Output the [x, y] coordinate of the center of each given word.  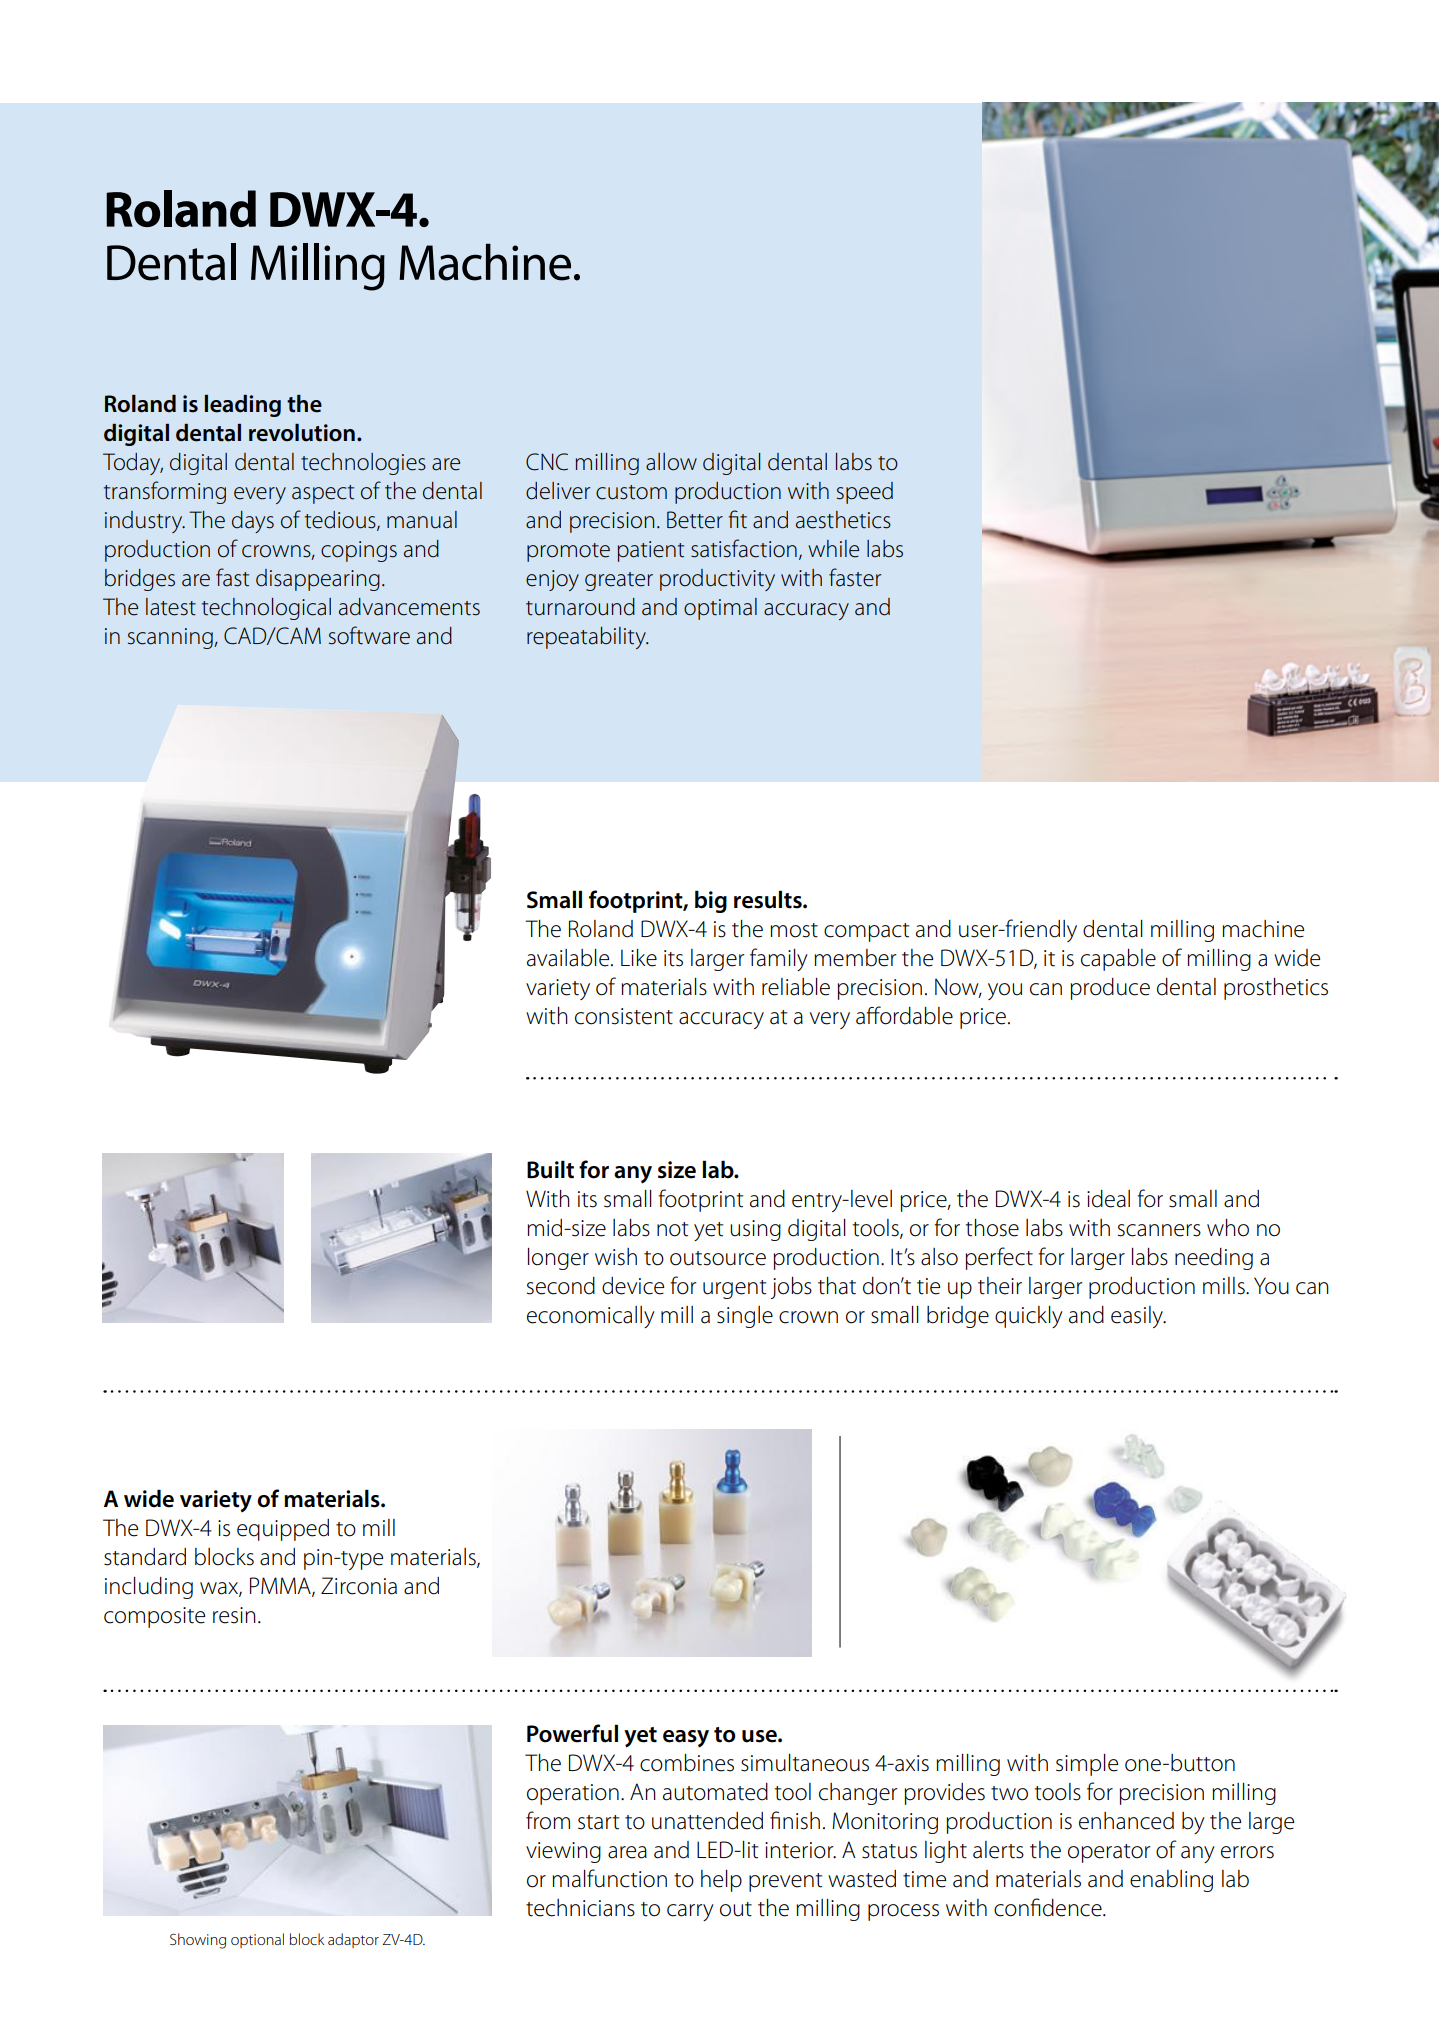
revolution [302, 433]
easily [1138, 1317]
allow [671, 462]
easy [686, 1738]
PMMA [281, 1586]
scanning [171, 638]
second [561, 1286]
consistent [624, 1016]
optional [257, 1940]
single [745, 1317]
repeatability [587, 638]
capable [1118, 960]
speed [865, 493]
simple [1087, 1765]
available [569, 958]
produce [1110, 989]
